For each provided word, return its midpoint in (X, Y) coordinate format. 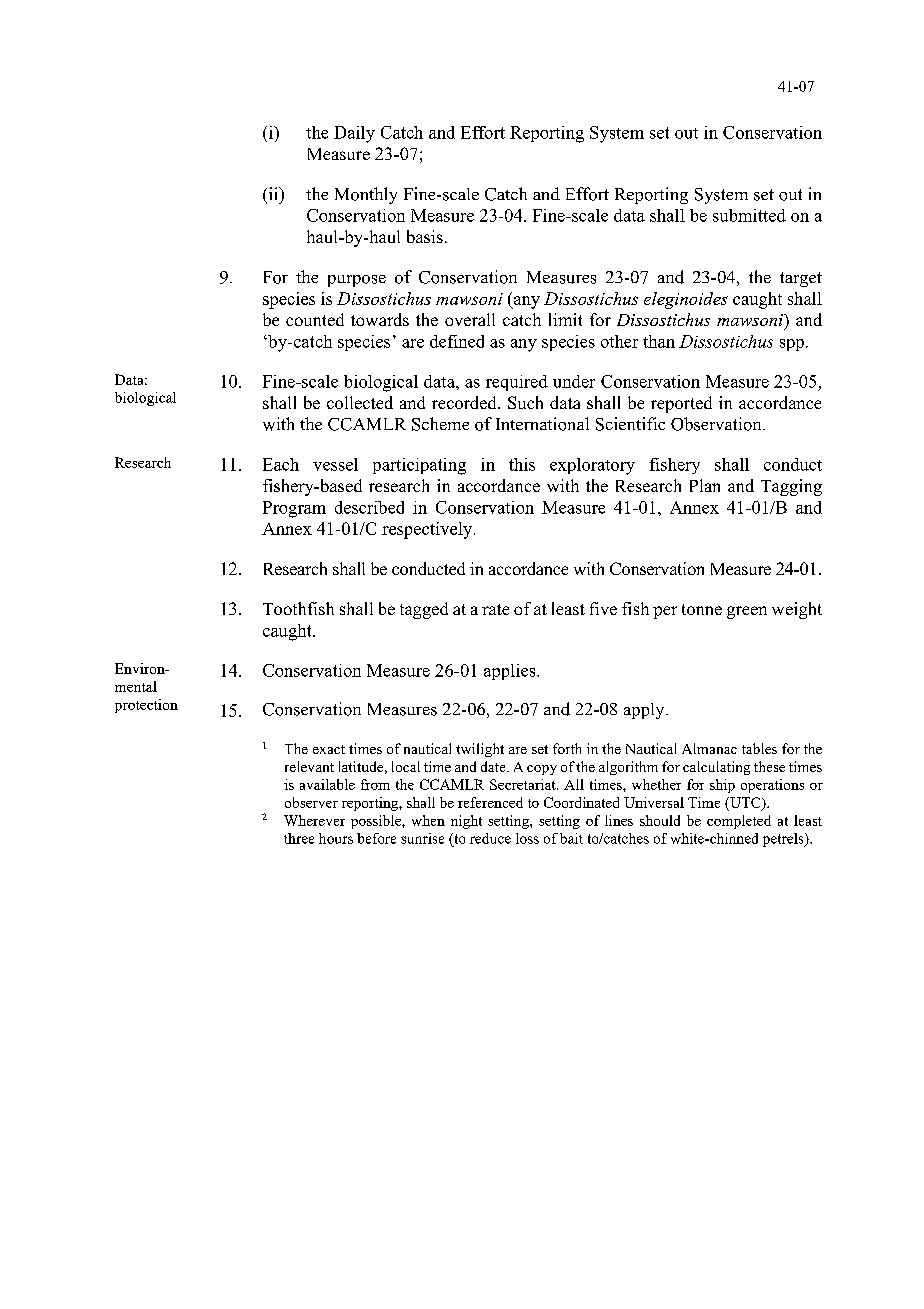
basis (425, 236)
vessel (335, 464)
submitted (749, 215)
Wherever (314, 820)
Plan (705, 485)
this (522, 464)
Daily (354, 134)
